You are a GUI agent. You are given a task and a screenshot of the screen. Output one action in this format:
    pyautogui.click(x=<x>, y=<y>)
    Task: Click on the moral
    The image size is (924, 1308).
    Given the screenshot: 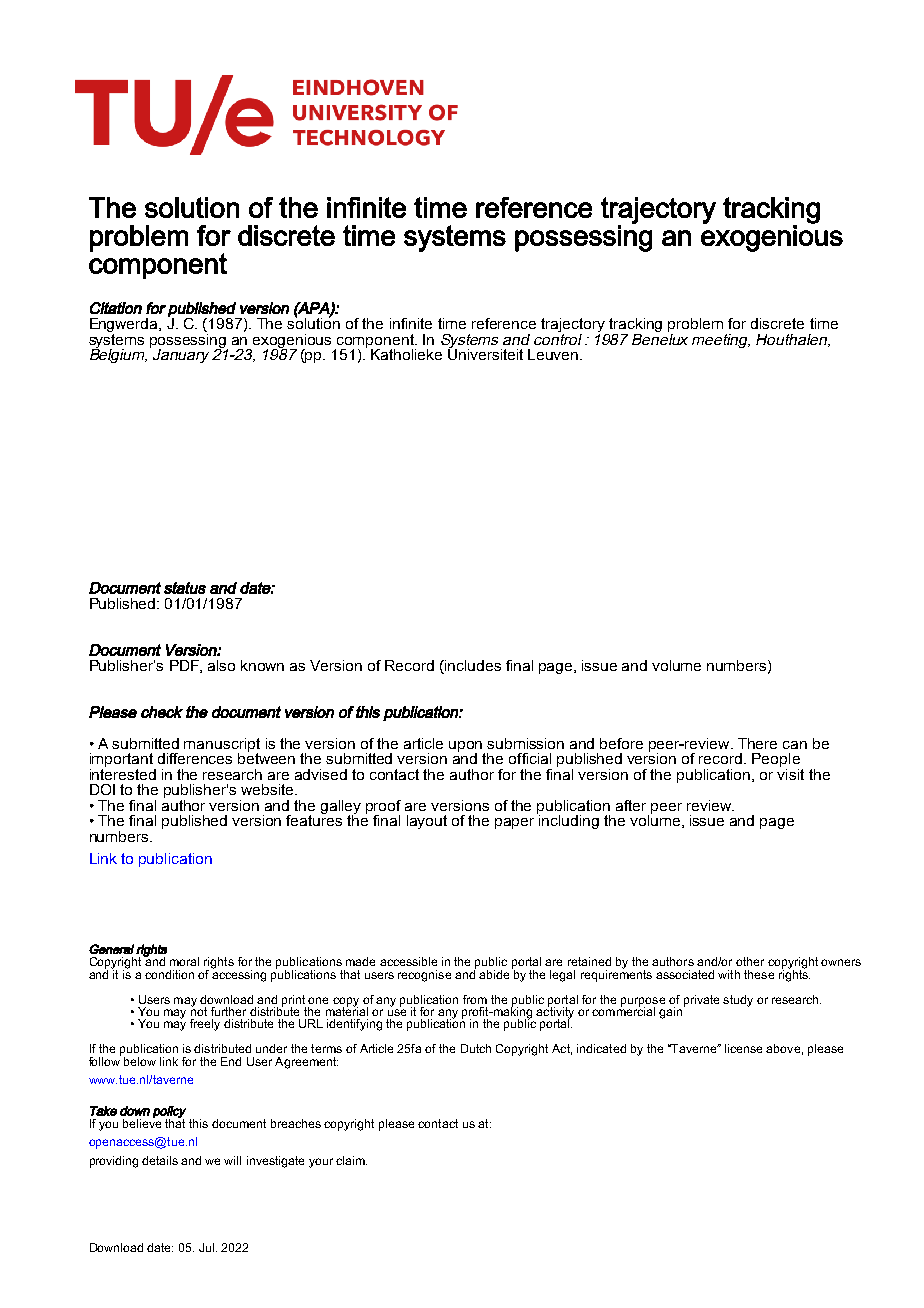 What is the action you would take?
    pyautogui.click(x=184, y=961)
